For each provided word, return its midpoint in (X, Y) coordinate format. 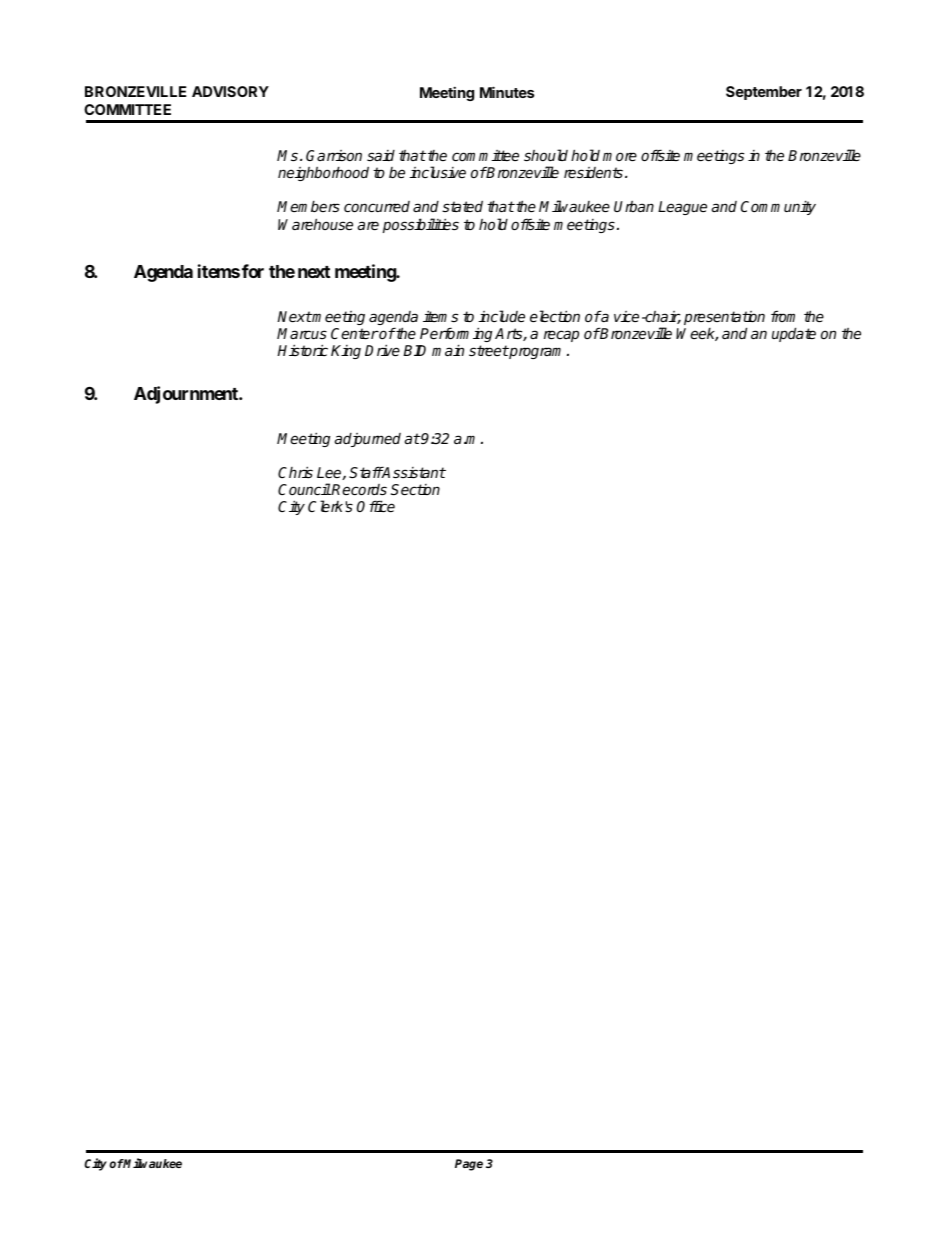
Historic (302, 350)
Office (376, 506)
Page (469, 1165)
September (764, 93)
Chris (295, 472)
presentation (724, 319)
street (489, 350)
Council (304, 489)
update (794, 334)
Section (415, 489)
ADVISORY (230, 91)
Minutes (507, 92)
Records (358, 489)
